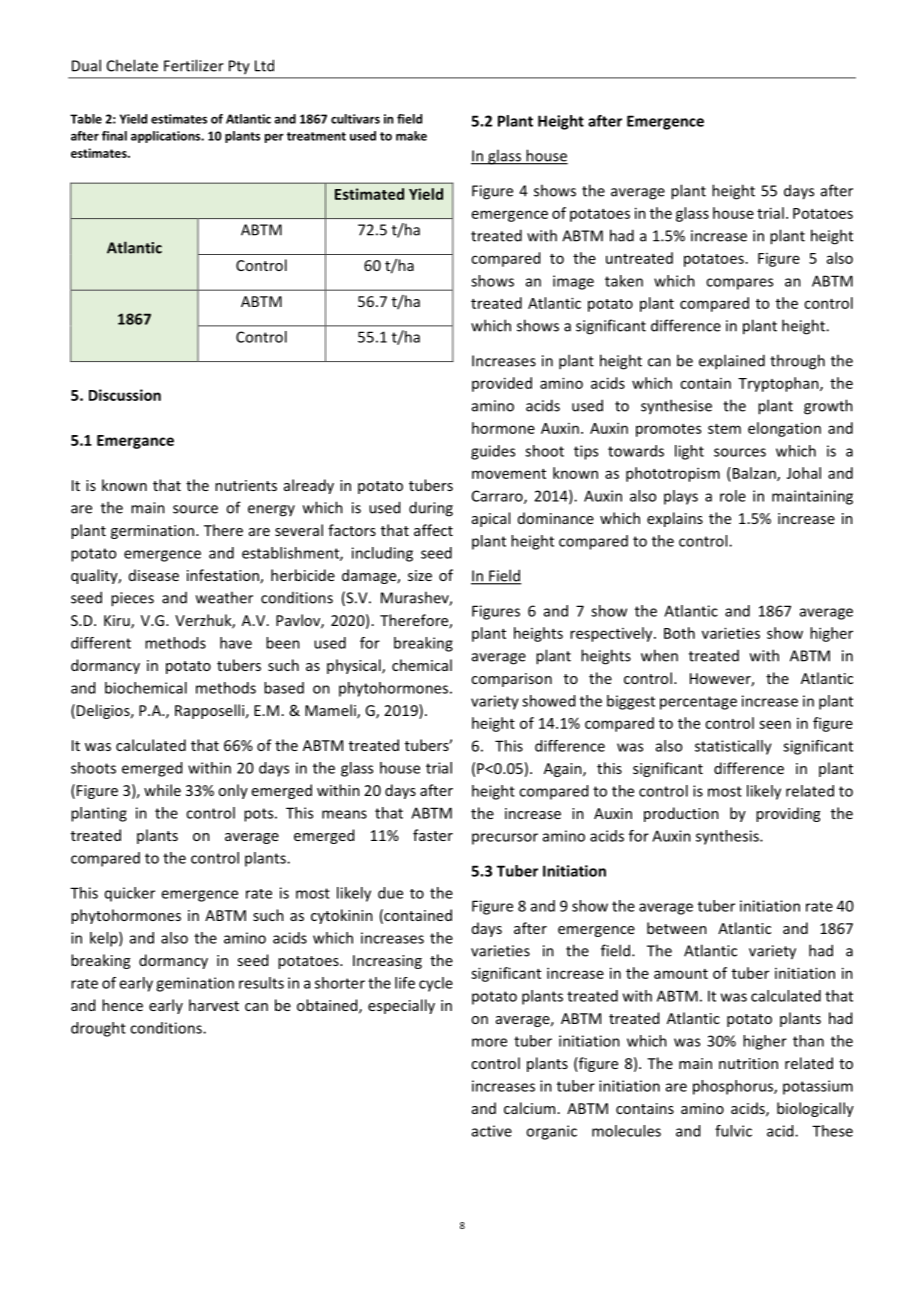 Image resolution: width=924 pixels, height=1308 pixels. I want to click on while, so click(162, 790).
